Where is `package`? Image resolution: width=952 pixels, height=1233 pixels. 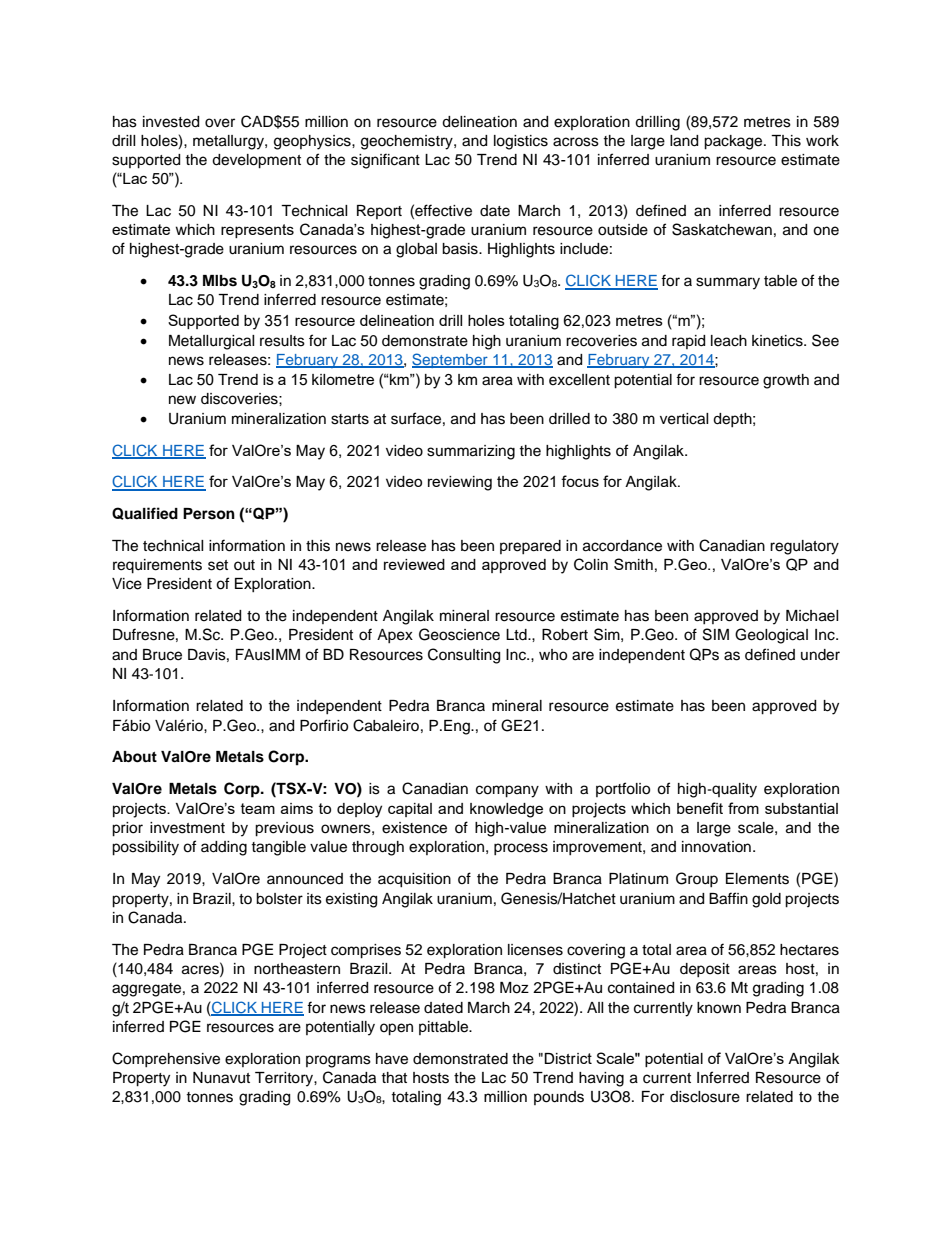
package is located at coordinates (734, 142).
